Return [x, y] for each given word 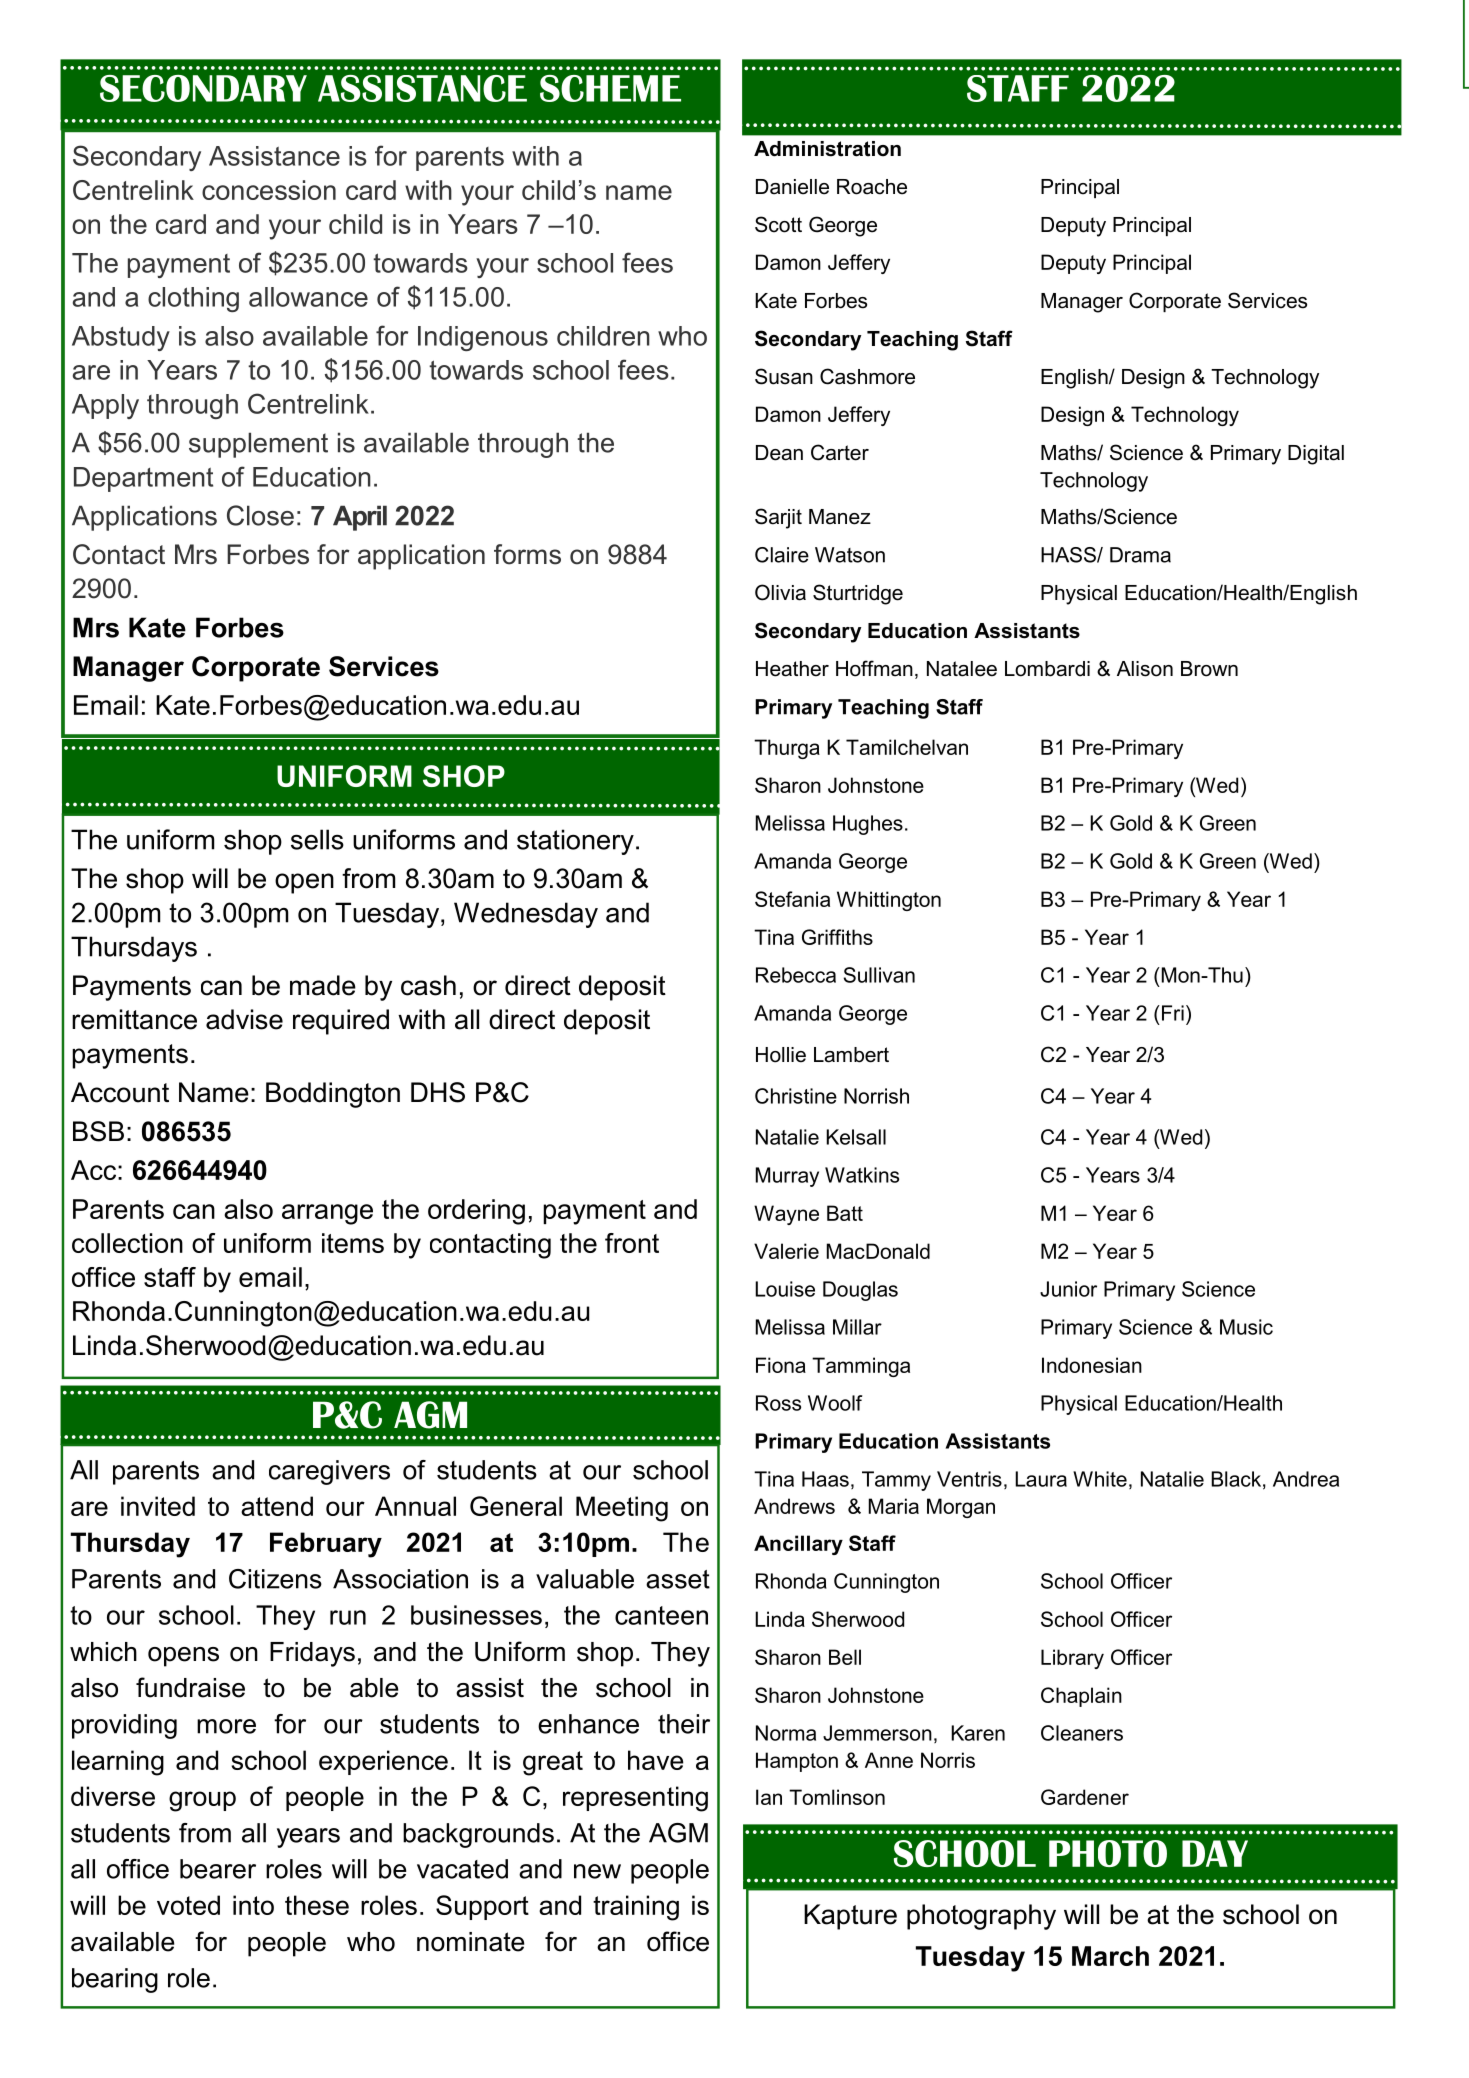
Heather [792, 669]
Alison [1145, 669]
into [253, 1905]
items [353, 1243]
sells [317, 839]
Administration [827, 149]
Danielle [792, 187]
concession [269, 190]
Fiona [781, 1365]
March [1110, 1956]
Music [1246, 1327]
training [636, 1908]
